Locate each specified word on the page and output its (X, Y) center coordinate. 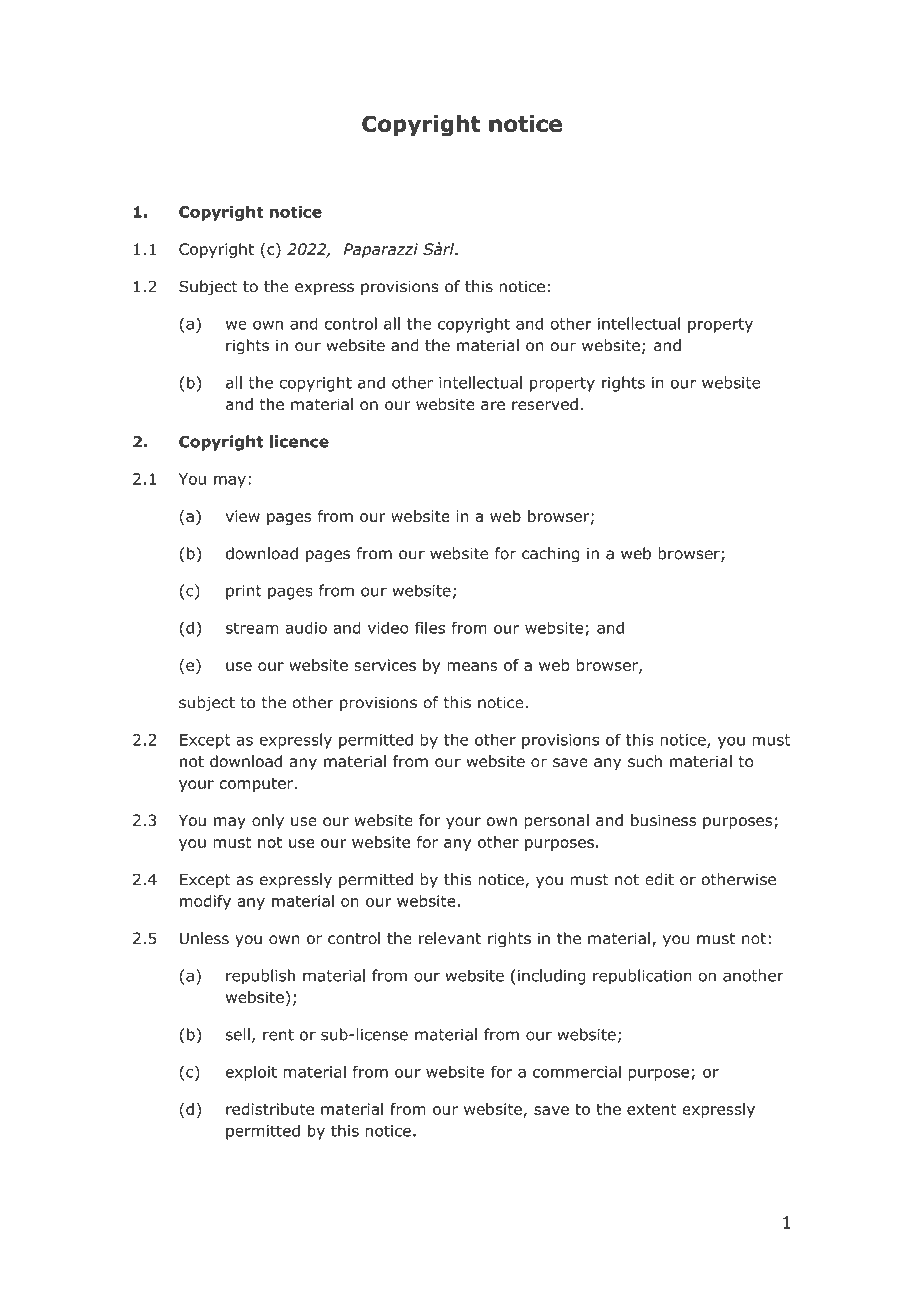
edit (659, 879)
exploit (251, 1073)
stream (252, 628)
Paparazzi (381, 250)
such (645, 761)
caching (550, 555)
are (493, 406)
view (243, 516)
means (472, 666)
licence (299, 441)
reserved (545, 404)
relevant (450, 938)
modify (205, 902)
